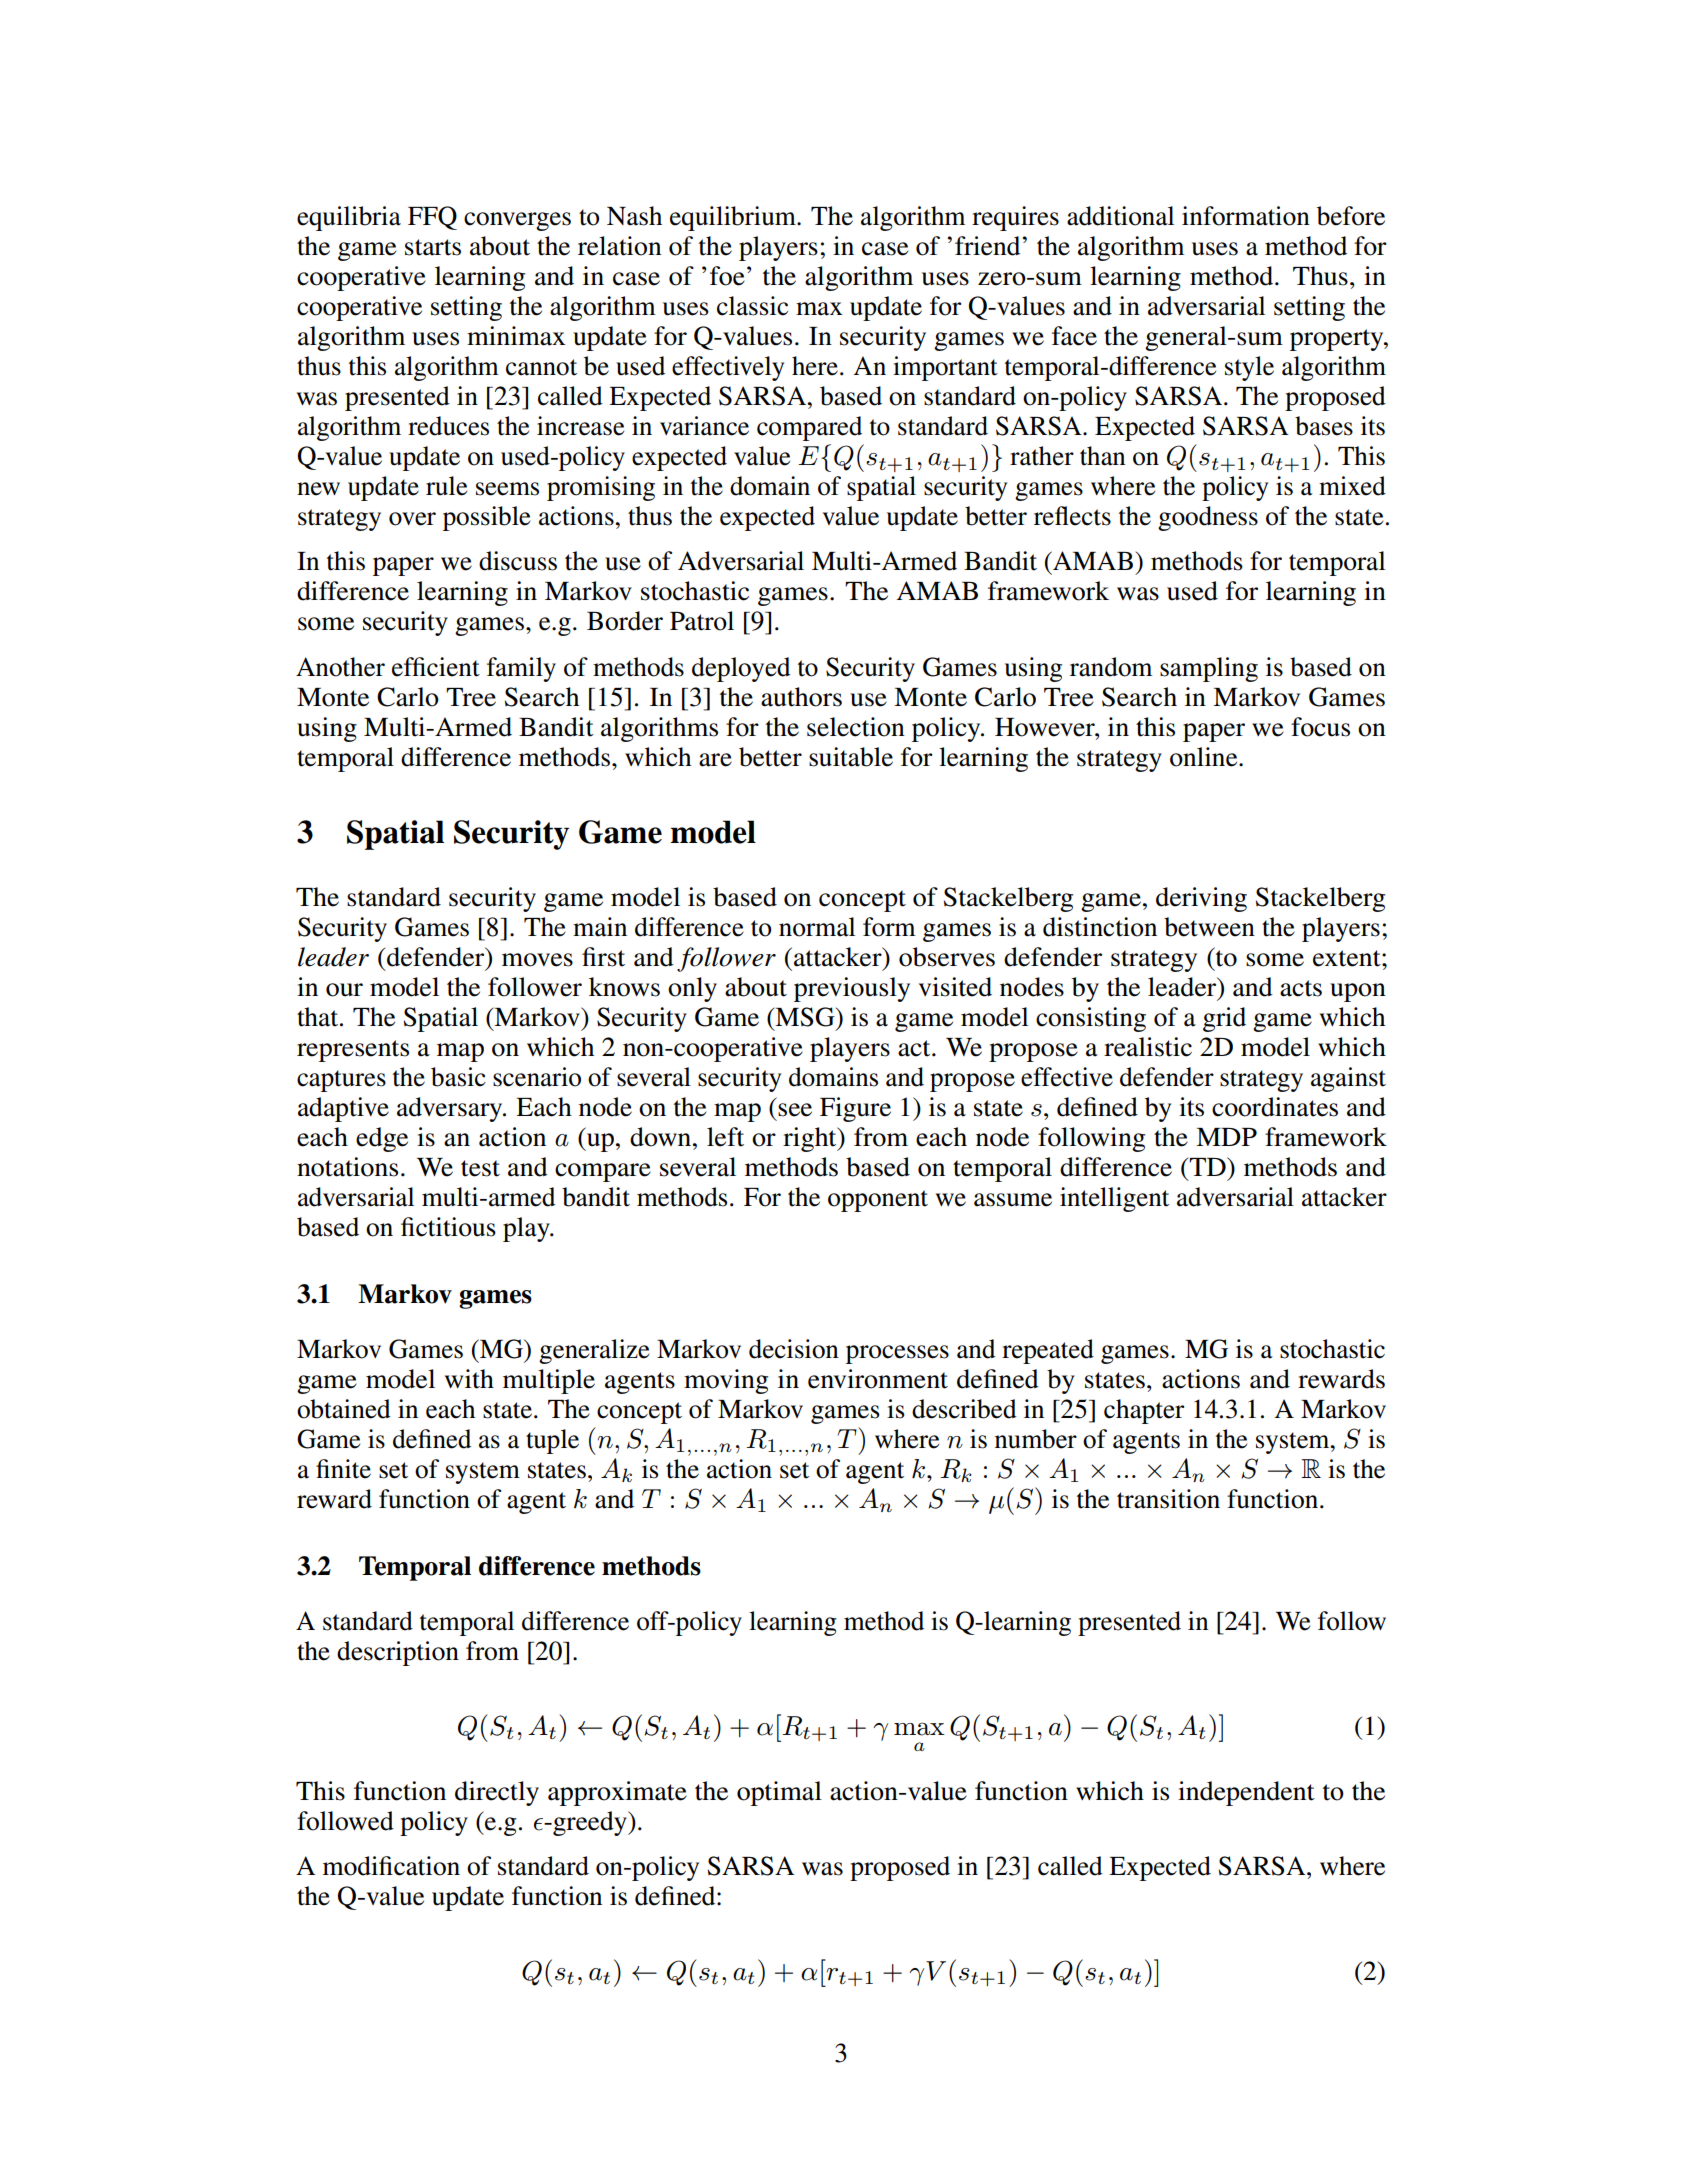  What do you see at coordinates (1246, 1793) in the image?
I see `independent` at bounding box center [1246, 1793].
